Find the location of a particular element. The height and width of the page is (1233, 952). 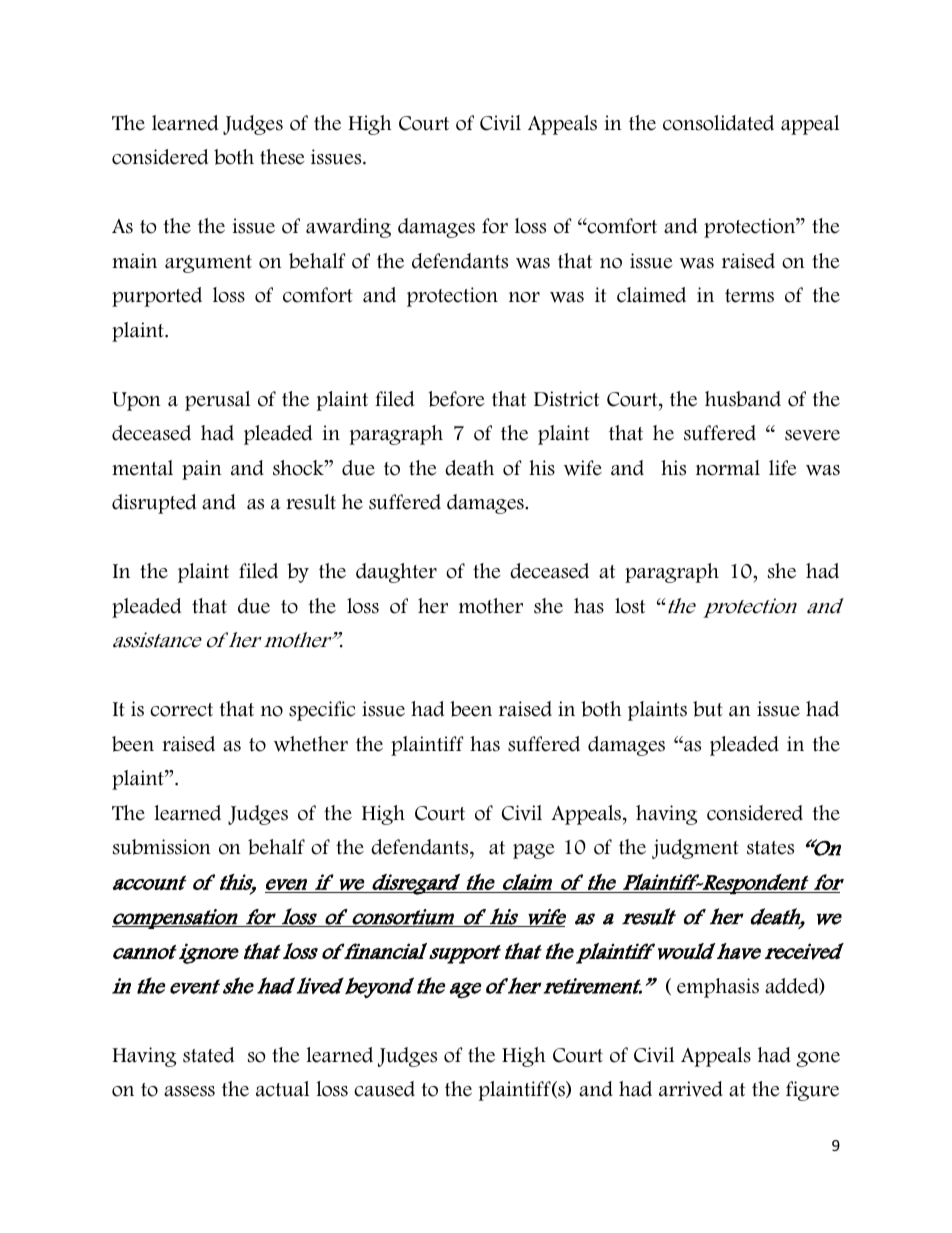

page is located at coordinates (534, 851).
